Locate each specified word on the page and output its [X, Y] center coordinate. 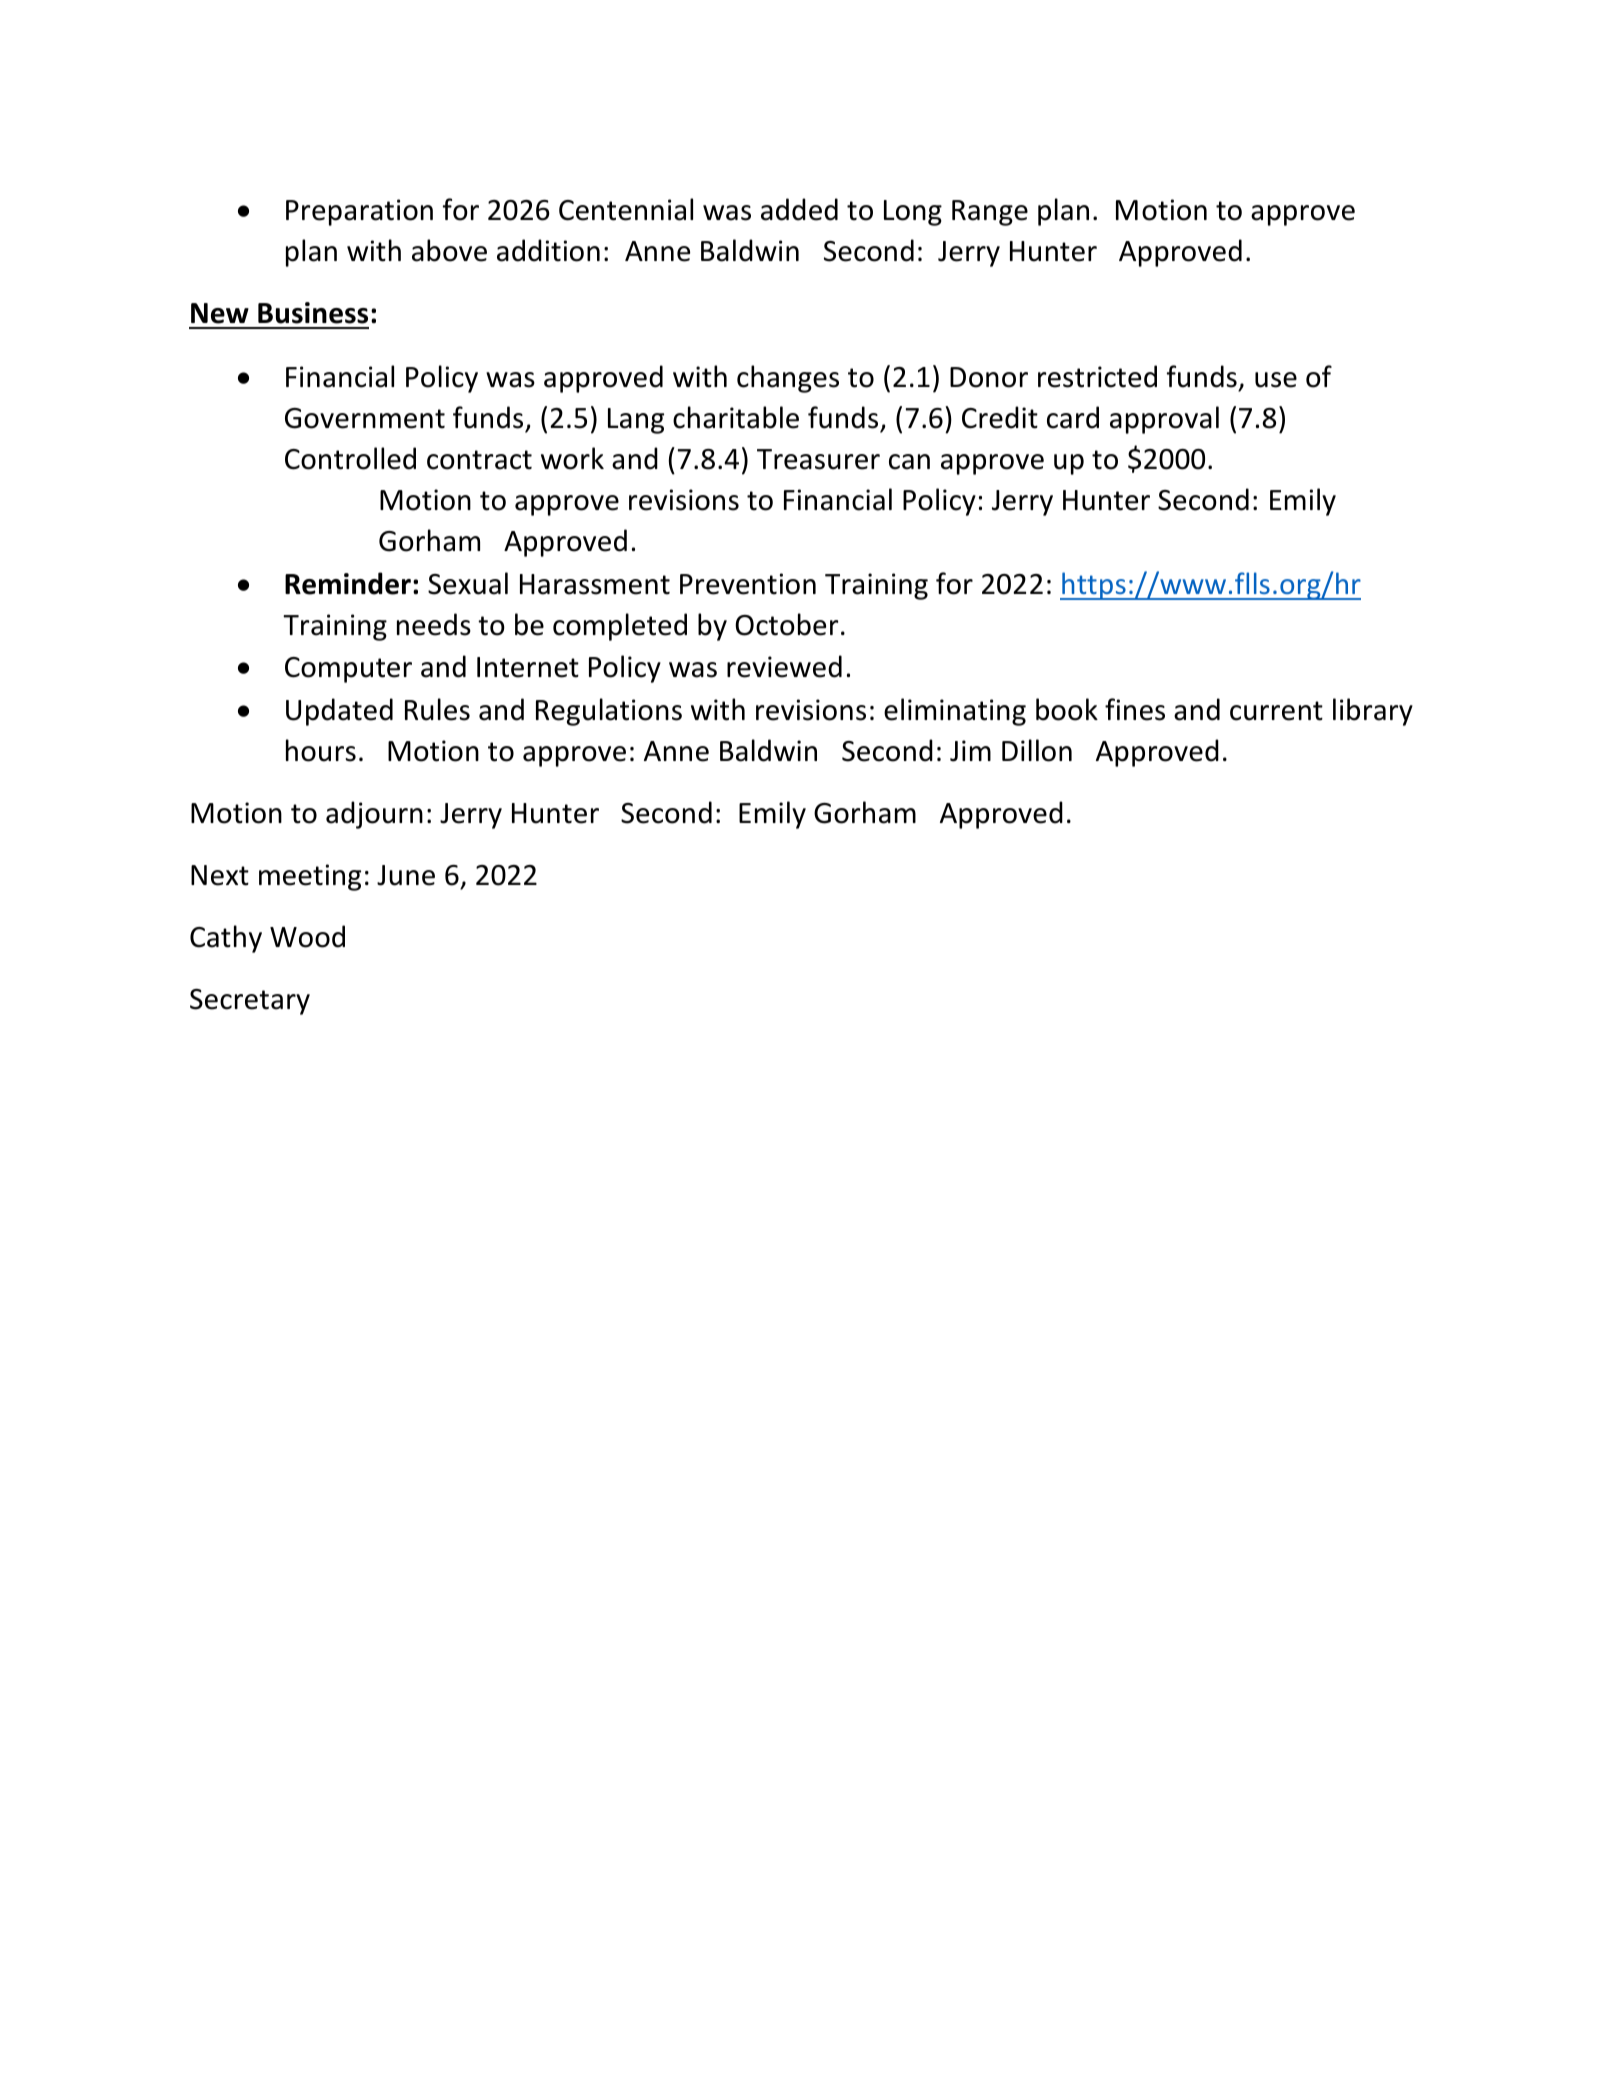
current [1276, 711]
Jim [970, 751]
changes [788, 379]
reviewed [784, 666]
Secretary [250, 1002]
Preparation [359, 212]
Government [365, 418]
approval [1164, 420]
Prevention [748, 584]
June [406, 875]
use [1276, 380]
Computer [348, 670]
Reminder [348, 583]
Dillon [1037, 750]
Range [990, 213]
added [799, 209]
